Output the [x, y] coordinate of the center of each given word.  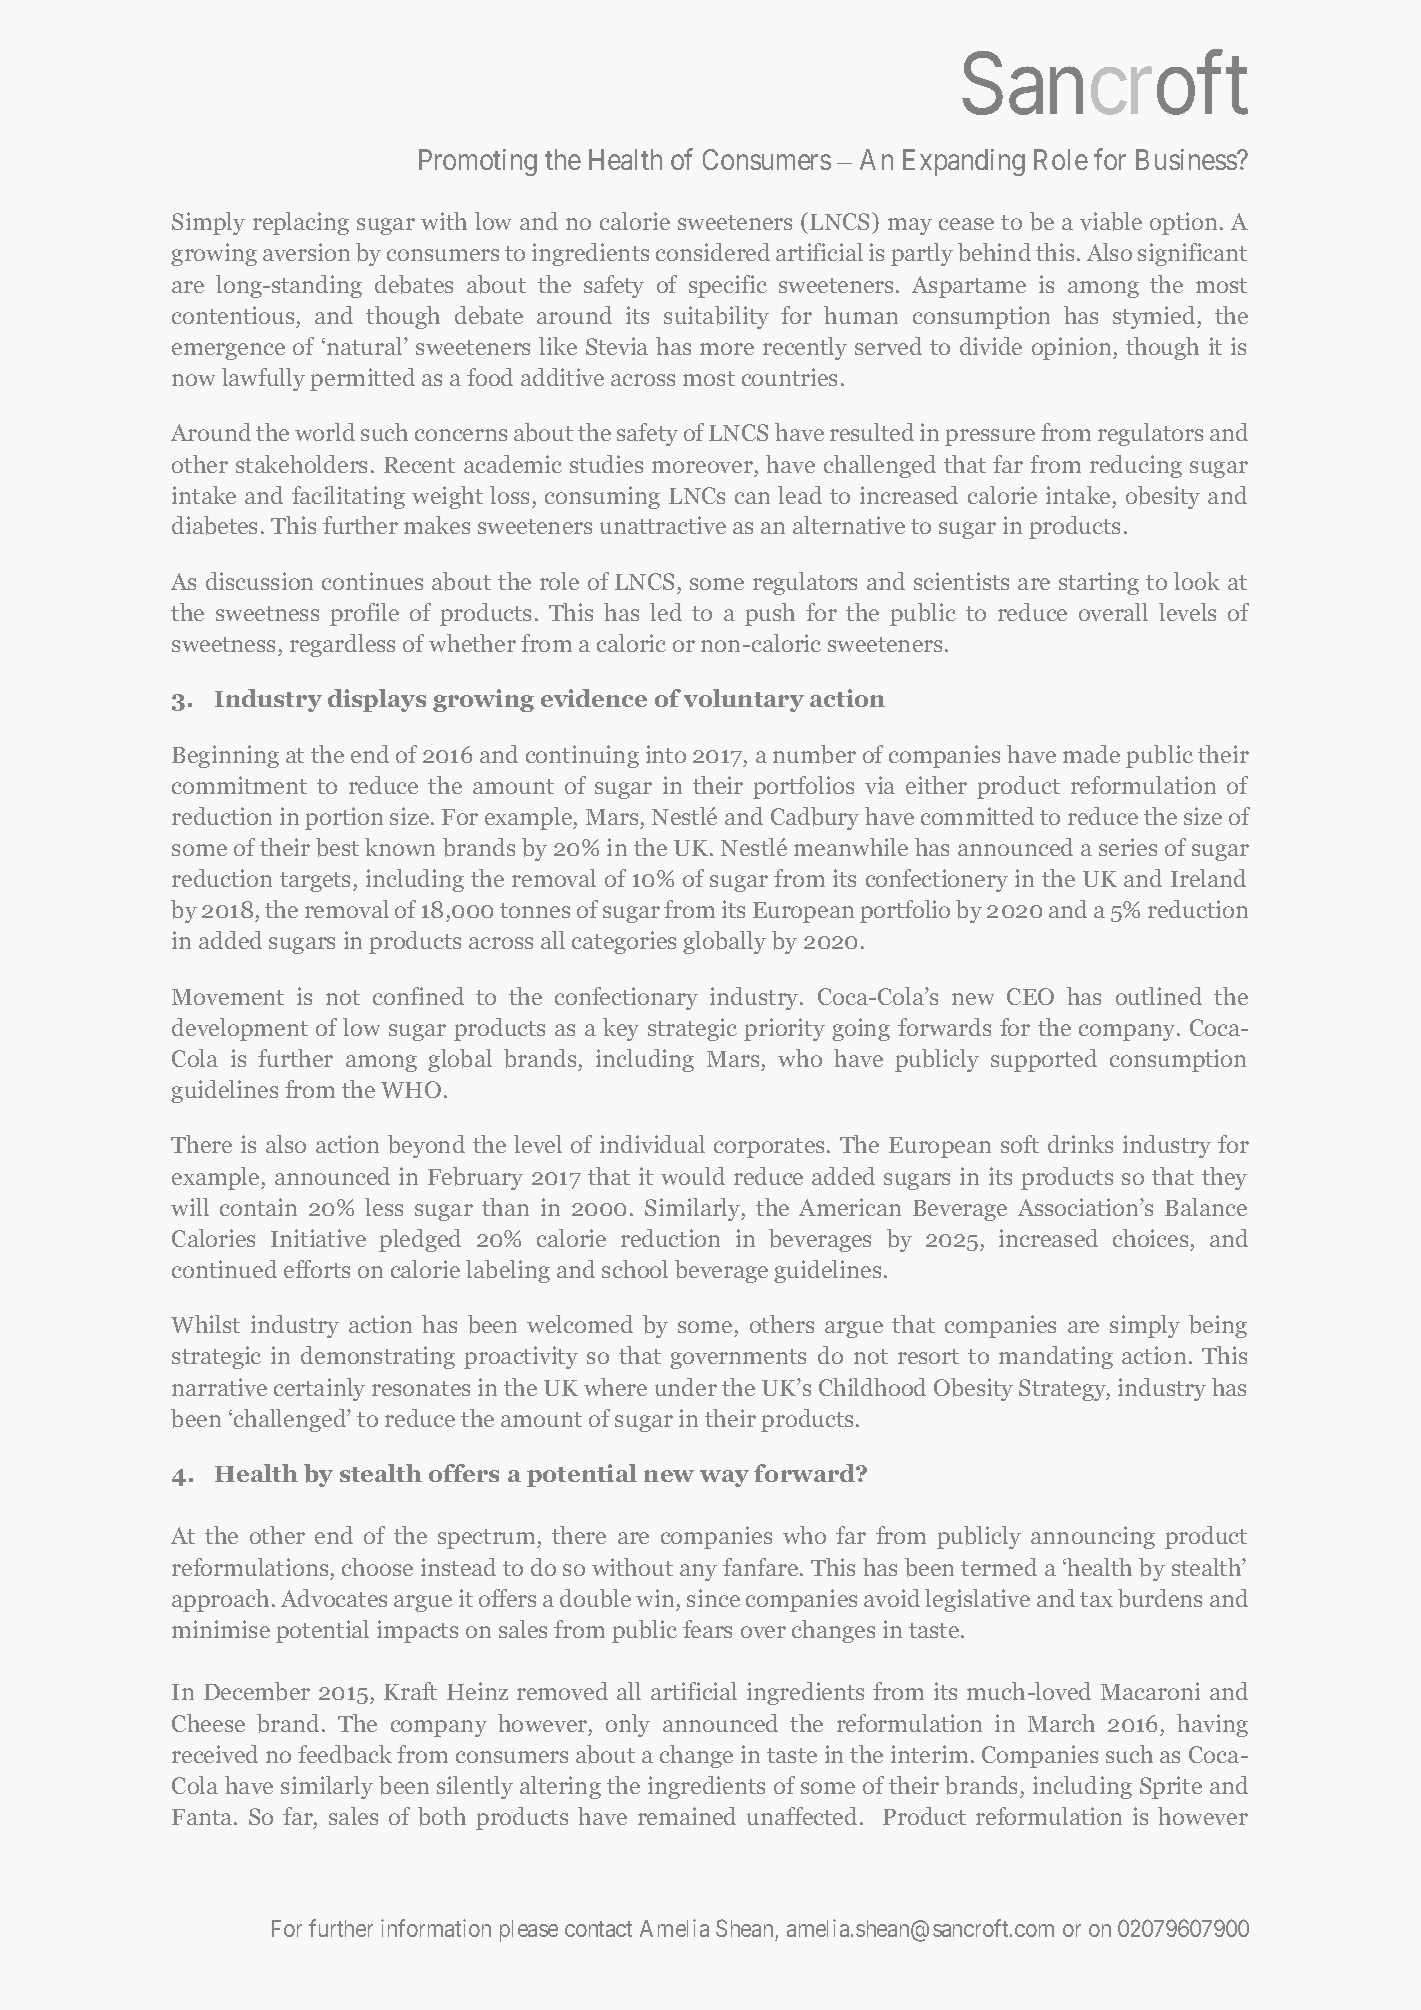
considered [713, 252]
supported [1044, 1060]
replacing [301, 223]
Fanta [203, 1817]
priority [784, 1029]
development [240, 1029]
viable [1111, 221]
